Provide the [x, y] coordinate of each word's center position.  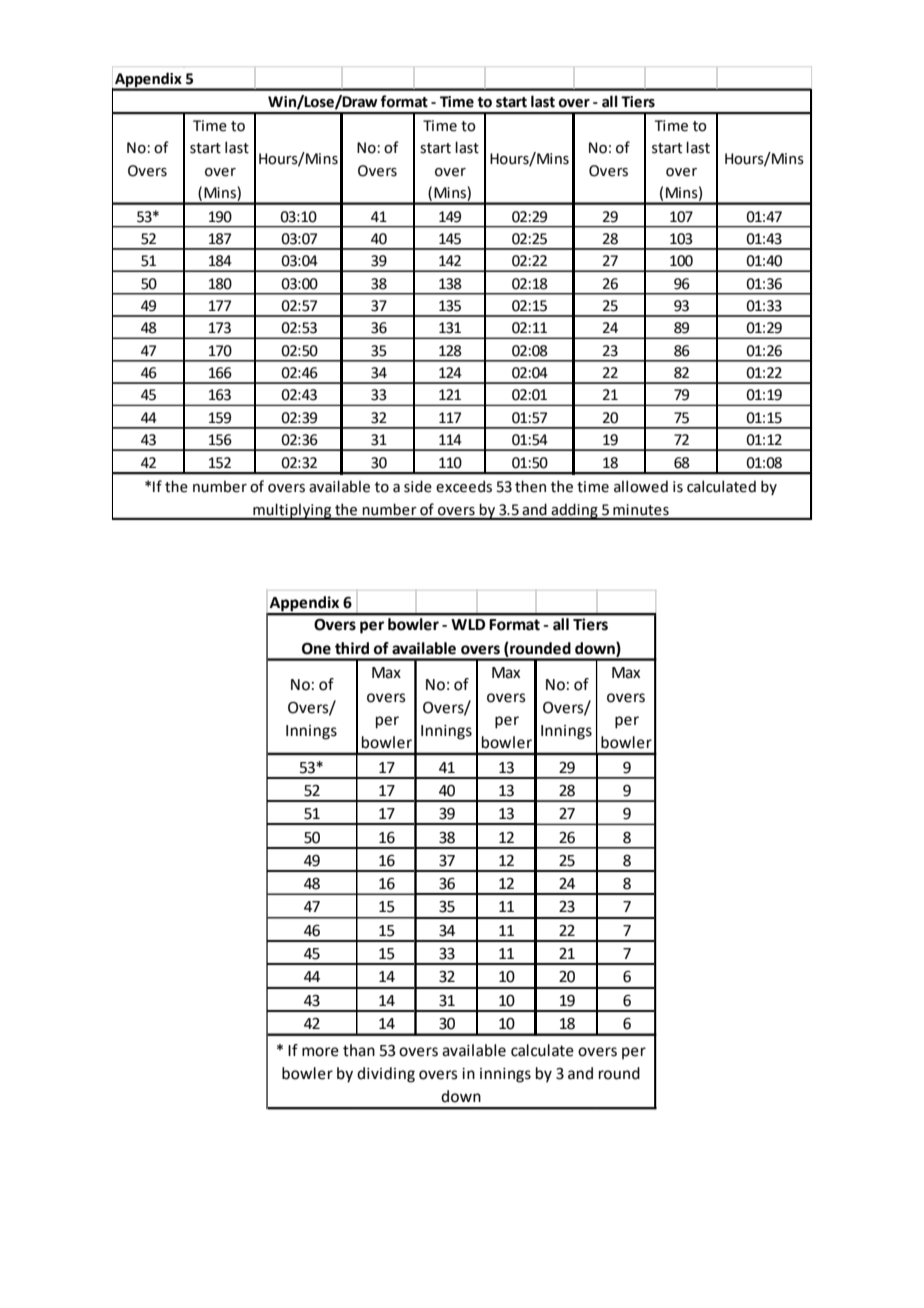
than [359, 1050]
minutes [641, 509]
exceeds [464, 486]
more [320, 1052]
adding [575, 511]
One [316, 649]
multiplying [292, 511]
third [352, 648]
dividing [386, 1075]
